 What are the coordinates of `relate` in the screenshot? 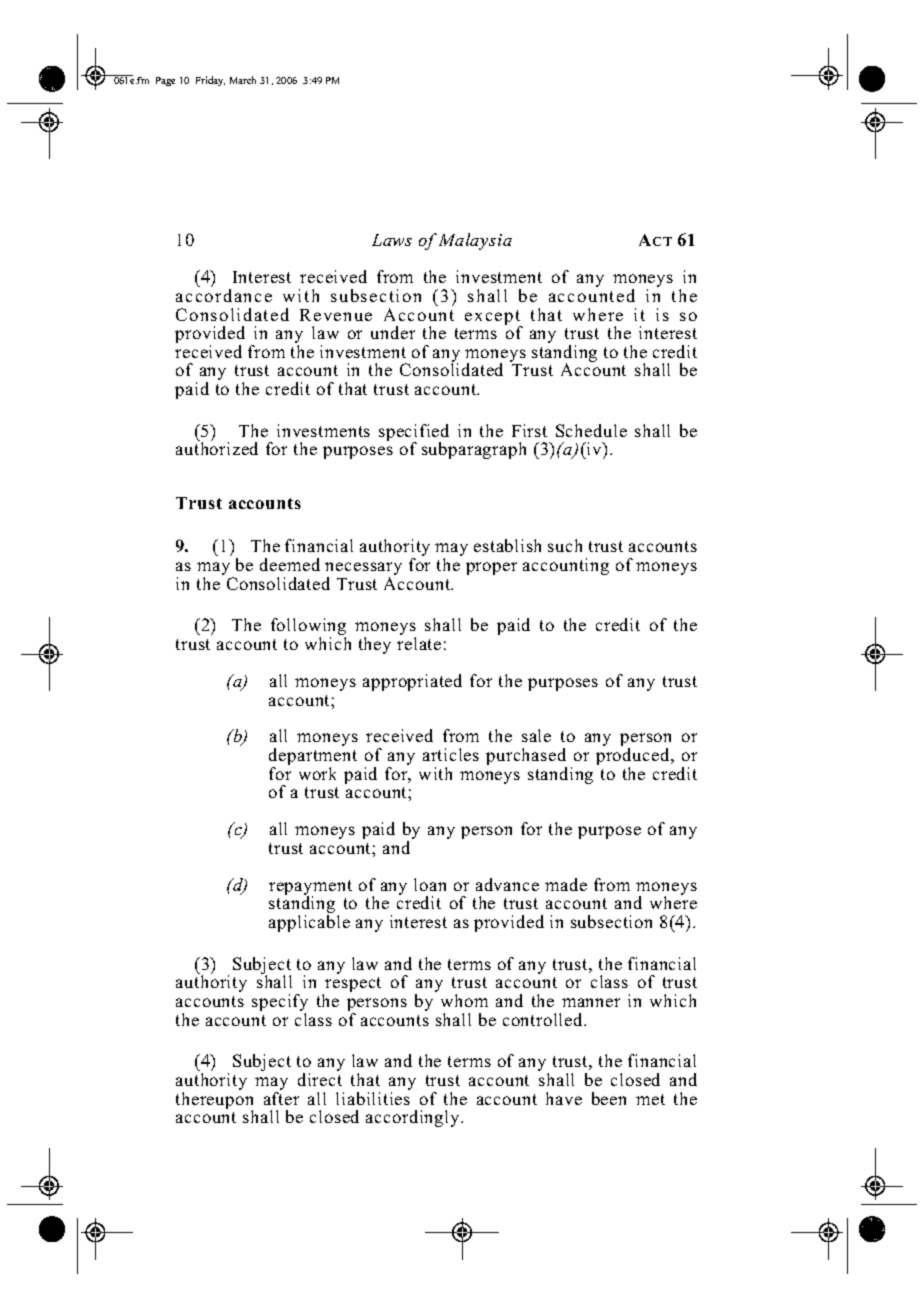 It's located at (419, 643).
